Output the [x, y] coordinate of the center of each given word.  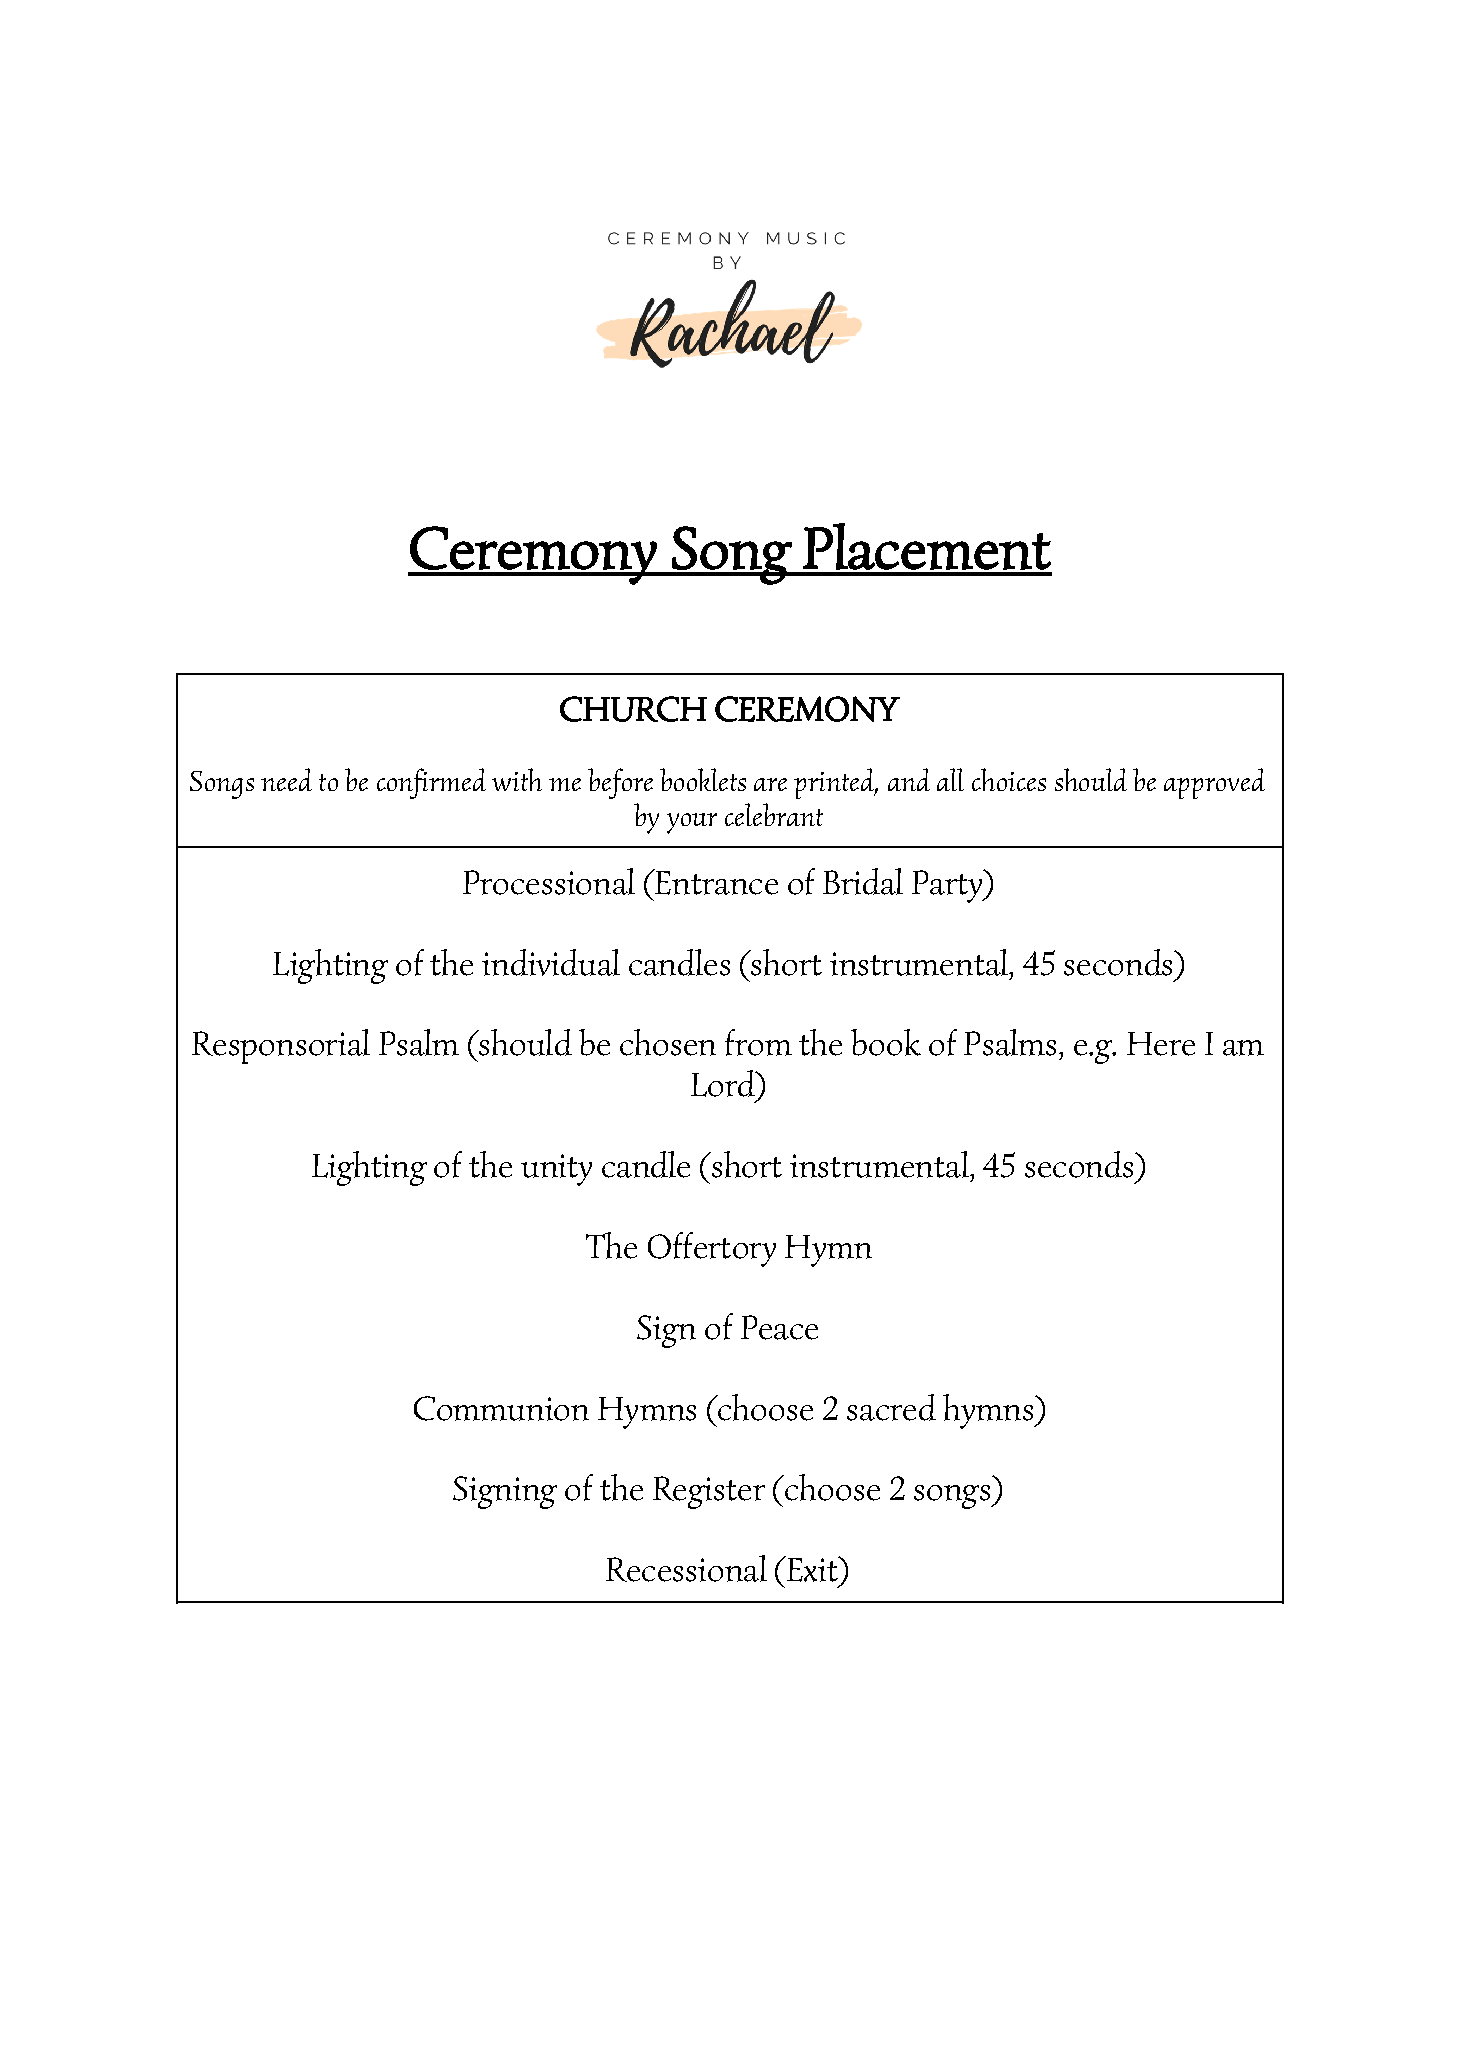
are [770, 784]
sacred [891, 1407]
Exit [812, 1569]
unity [556, 1170]
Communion [501, 1408]
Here [1161, 1044]
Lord [724, 1083]
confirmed [431, 783]
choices [1009, 779]
